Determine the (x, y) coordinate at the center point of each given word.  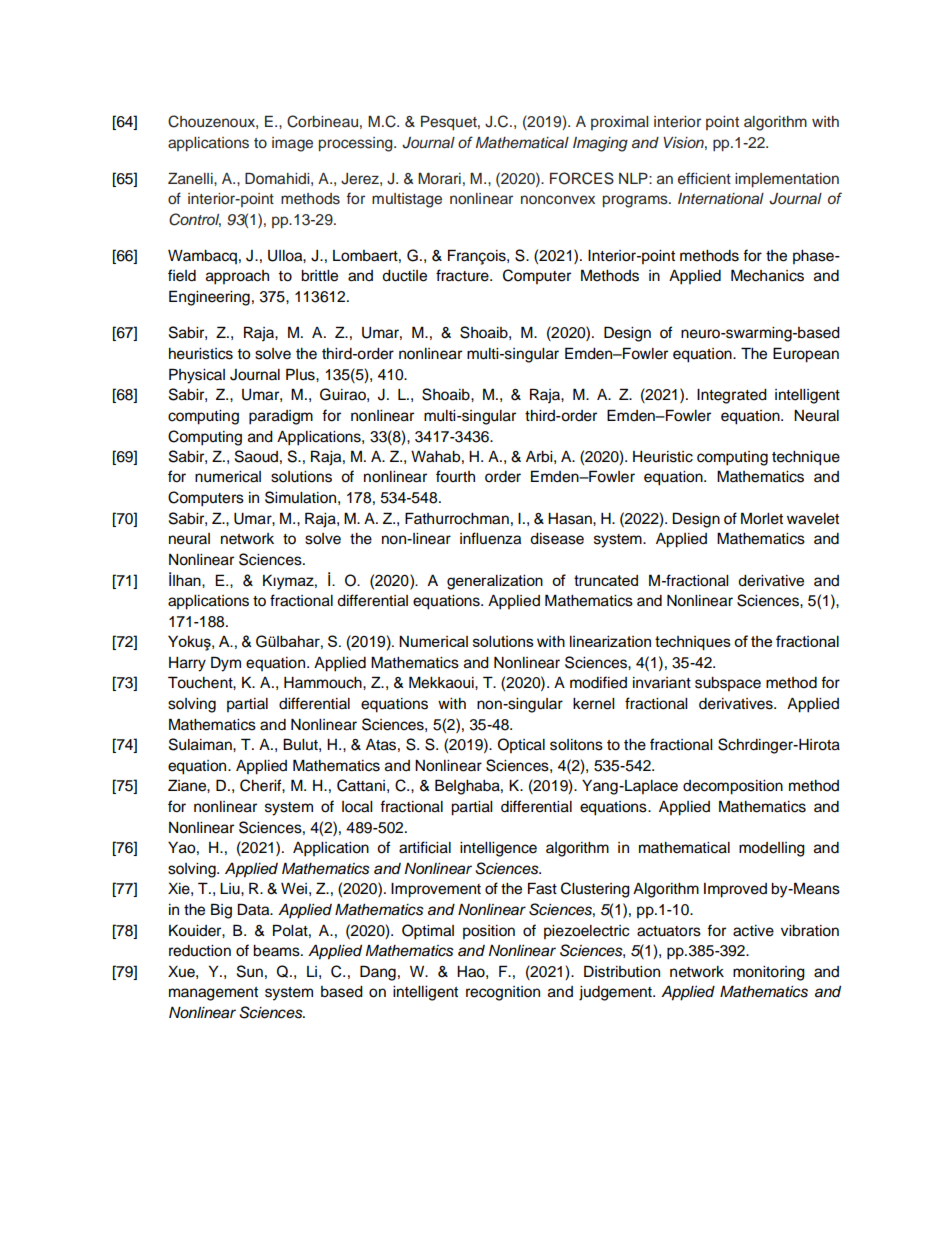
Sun (250, 971)
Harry (187, 664)
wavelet (813, 519)
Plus (301, 374)
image (292, 144)
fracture (463, 275)
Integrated (732, 396)
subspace (728, 684)
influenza (490, 538)
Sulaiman (201, 744)
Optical (521, 745)
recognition (503, 993)
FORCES (582, 178)
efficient (704, 178)
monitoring (769, 973)
